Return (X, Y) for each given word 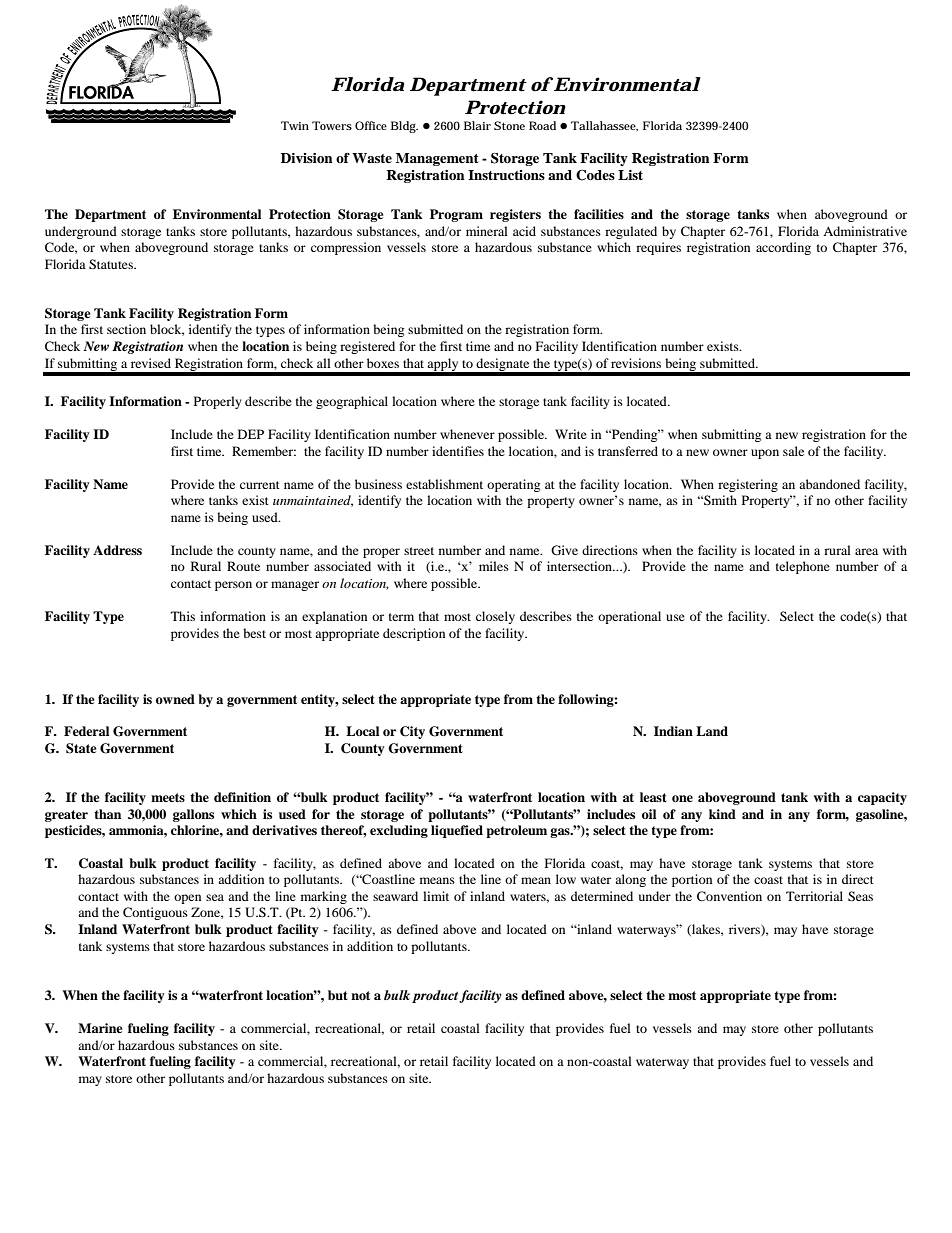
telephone (803, 567)
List (630, 175)
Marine (100, 1028)
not (360, 995)
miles (494, 566)
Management (437, 159)
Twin (295, 125)
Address (117, 550)
